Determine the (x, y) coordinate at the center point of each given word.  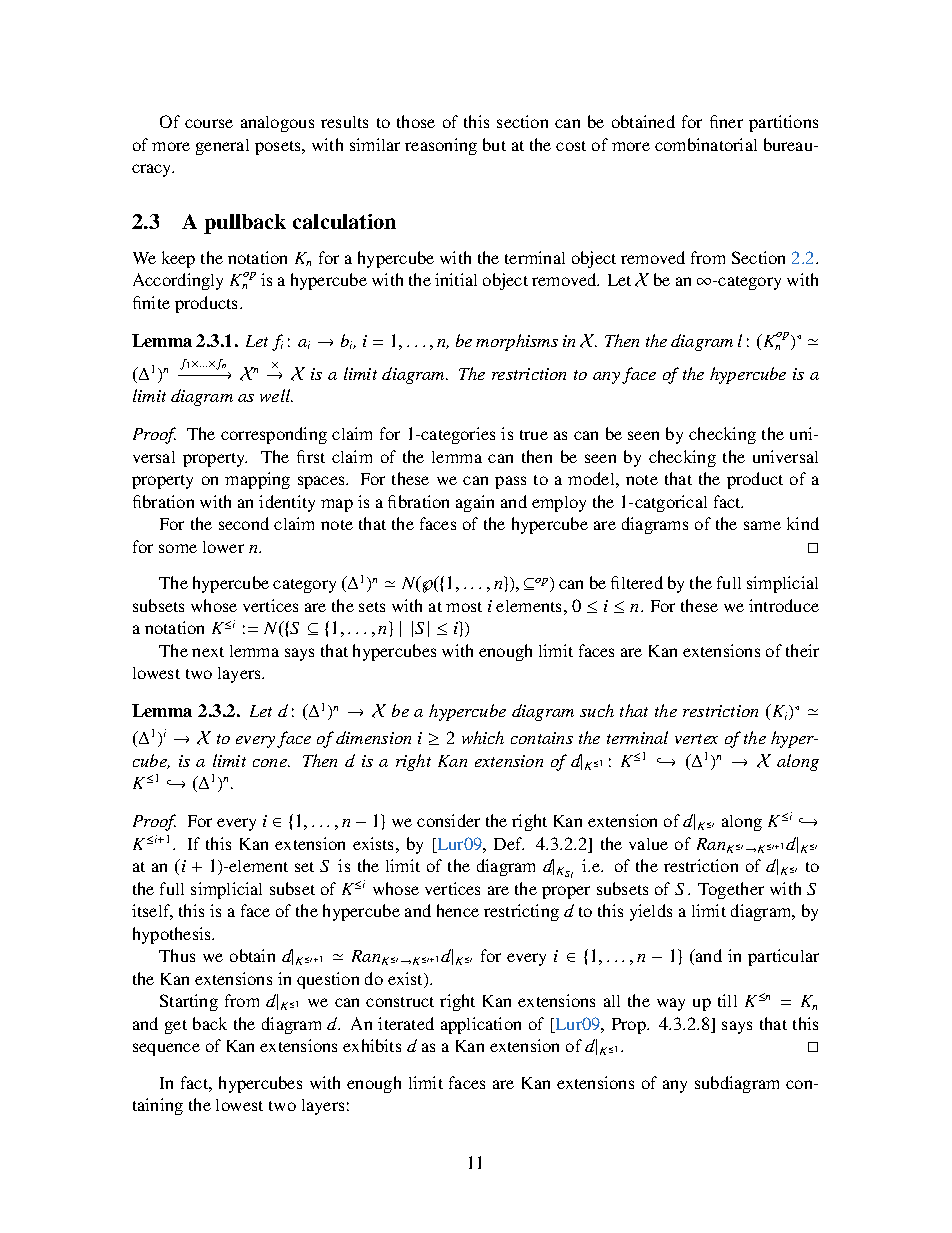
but (494, 144)
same (762, 525)
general (222, 147)
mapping (257, 480)
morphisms (517, 342)
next (208, 652)
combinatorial (706, 144)
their (802, 650)
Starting (189, 1002)
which (483, 737)
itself (152, 912)
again (475, 503)
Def (509, 843)
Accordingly (178, 281)
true (534, 435)
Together (731, 890)
